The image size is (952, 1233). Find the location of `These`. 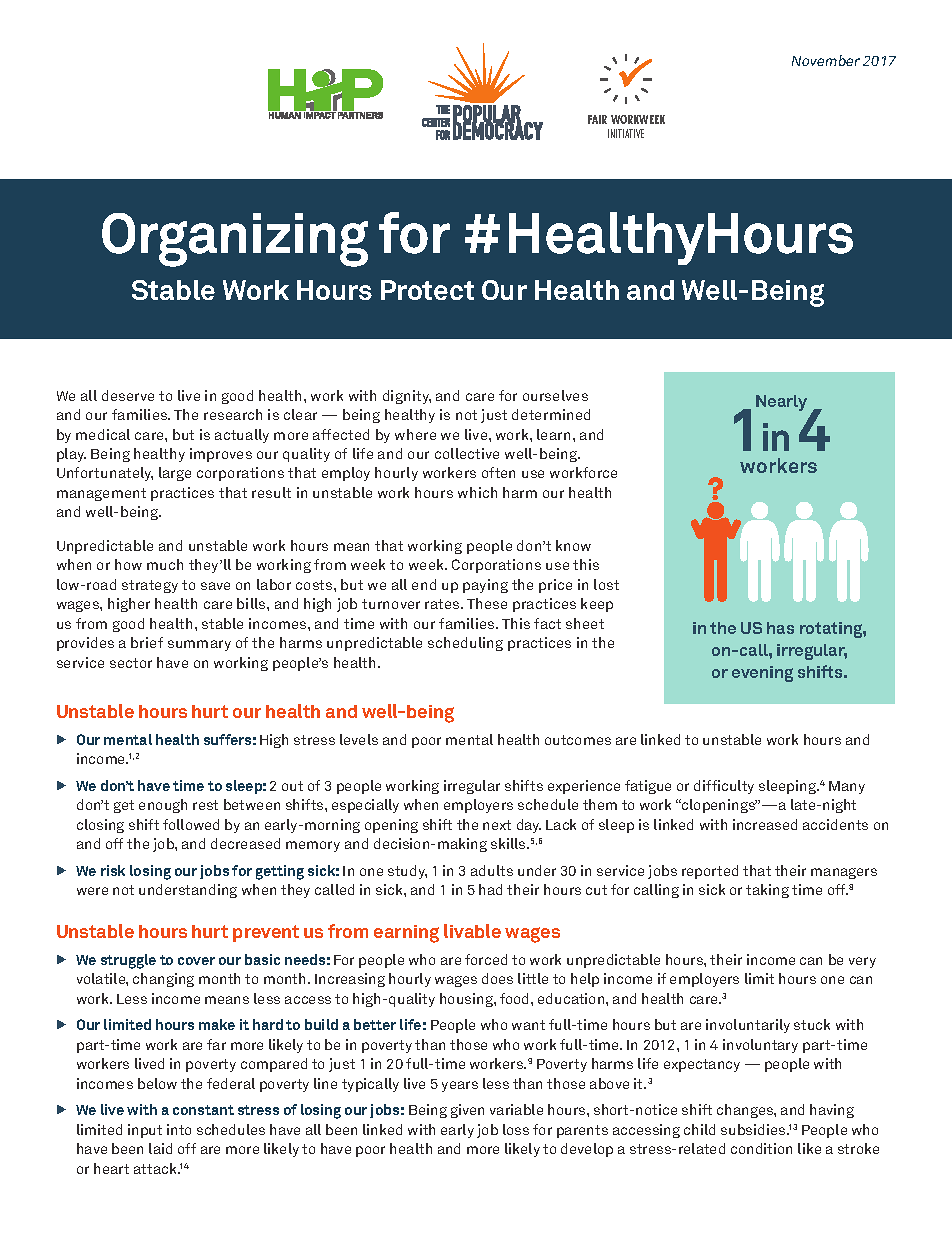

These is located at coordinates (487, 603).
